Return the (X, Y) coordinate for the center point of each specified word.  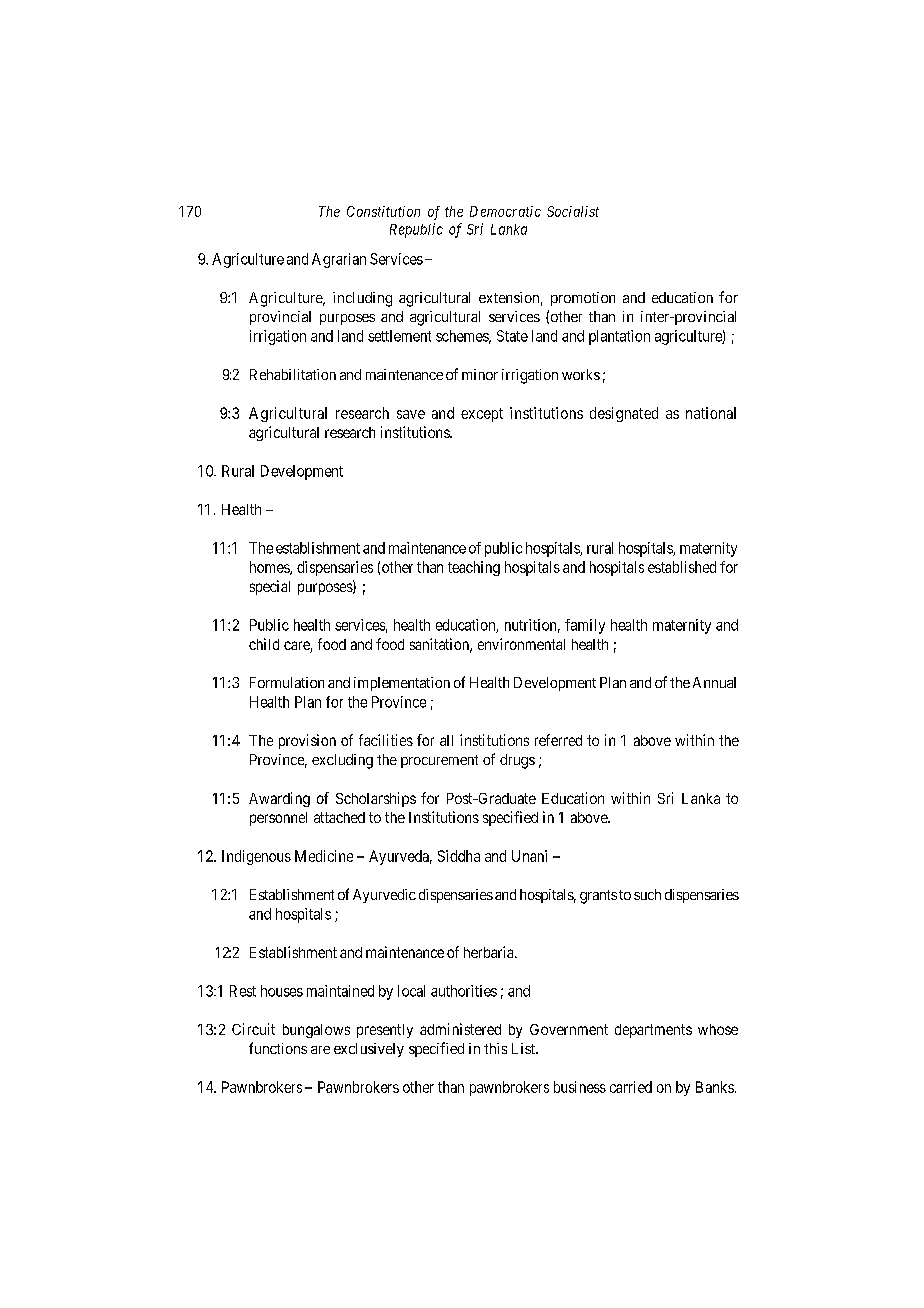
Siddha (459, 856)
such (647, 894)
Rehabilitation (293, 374)
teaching (474, 568)
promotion (583, 299)
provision (307, 741)
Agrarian (339, 260)
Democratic (505, 211)
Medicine (324, 856)
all (446, 740)
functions (278, 1048)
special (270, 587)
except (482, 415)
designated (624, 414)
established (682, 567)
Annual (714, 682)
